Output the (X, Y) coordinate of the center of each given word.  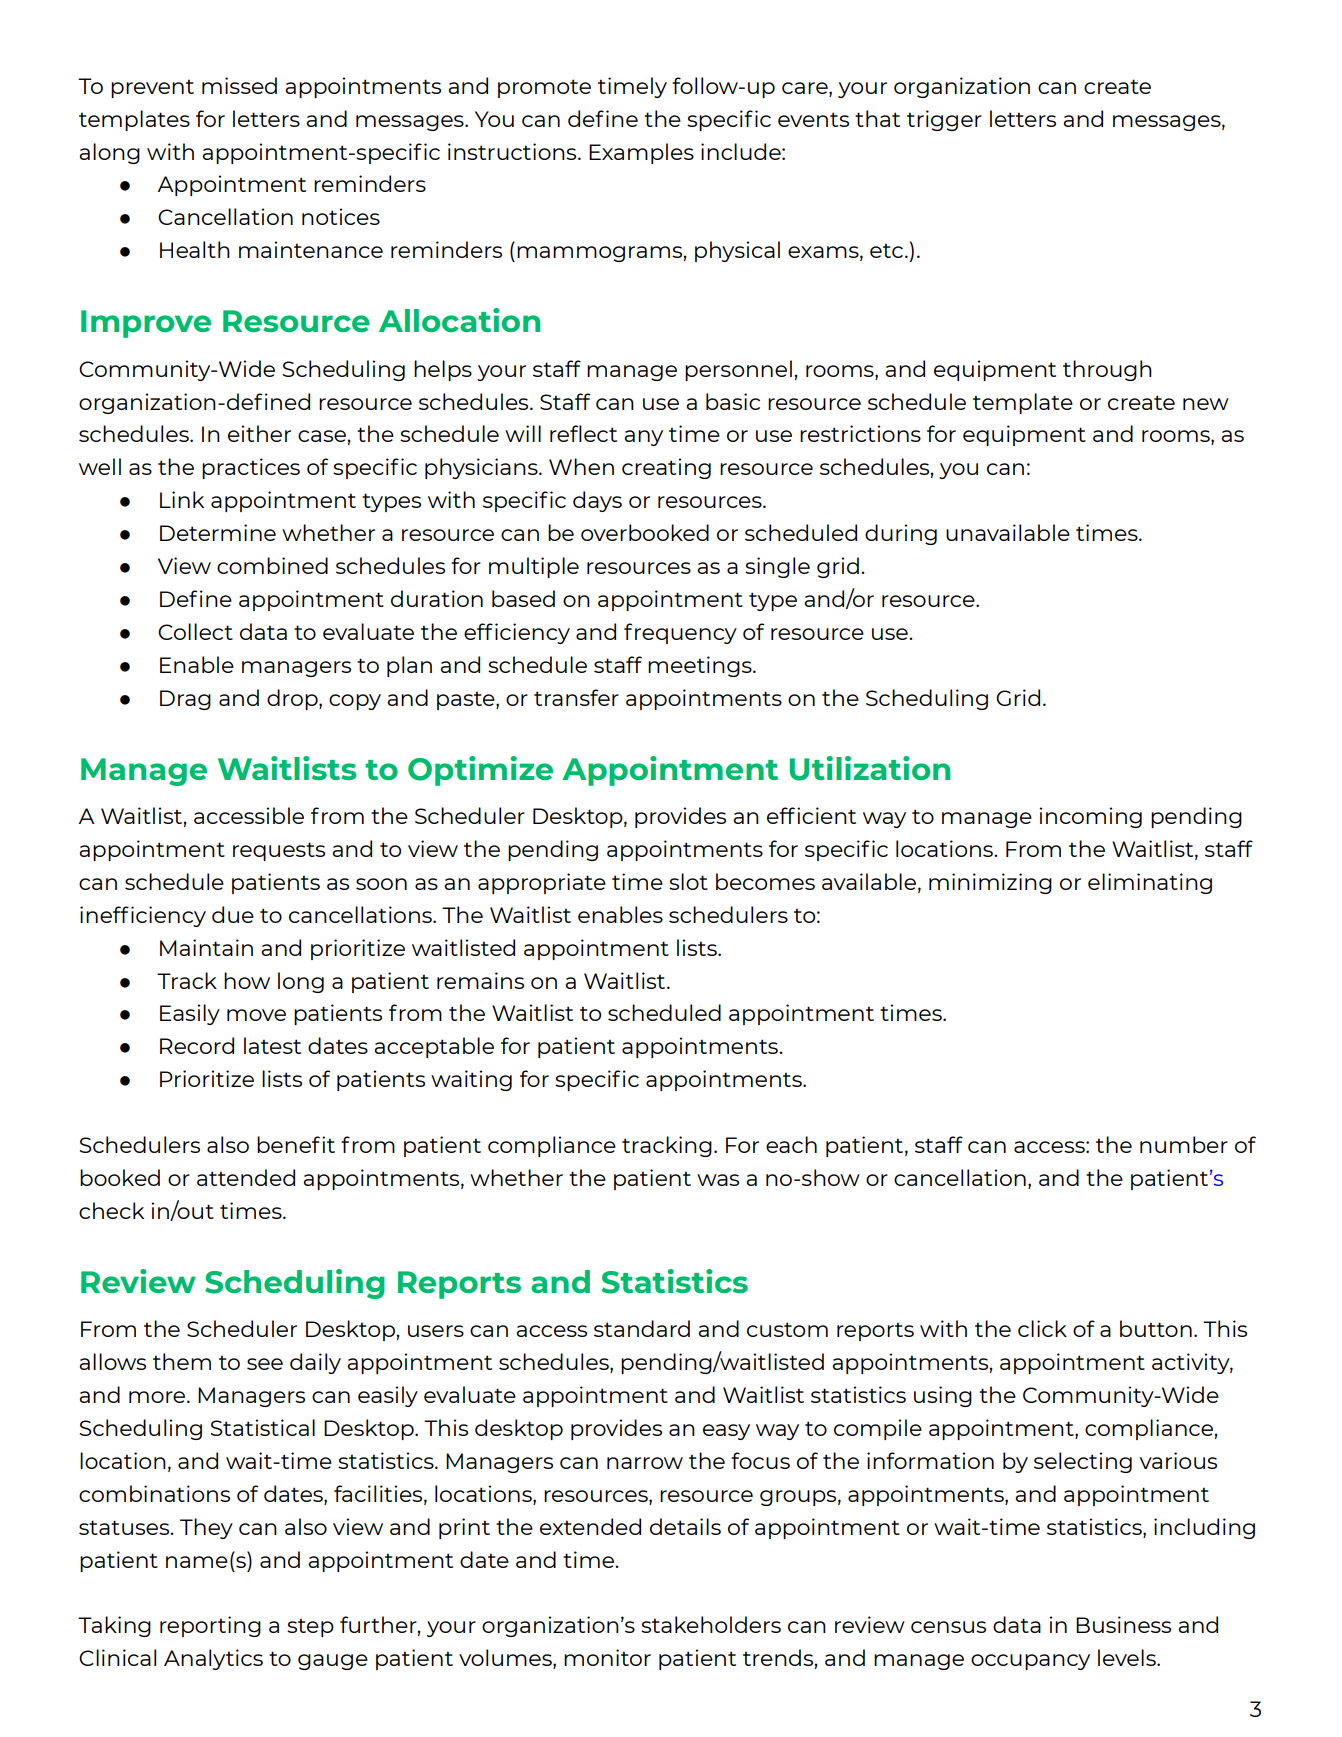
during (901, 534)
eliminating (1150, 883)
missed (239, 85)
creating (666, 468)
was (718, 1180)
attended (246, 1177)
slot (688, 881)
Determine (218, 532)
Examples (641, 153)
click (1042, 1328)
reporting (210, 1626)
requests (279, 851)
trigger (944, 120)
